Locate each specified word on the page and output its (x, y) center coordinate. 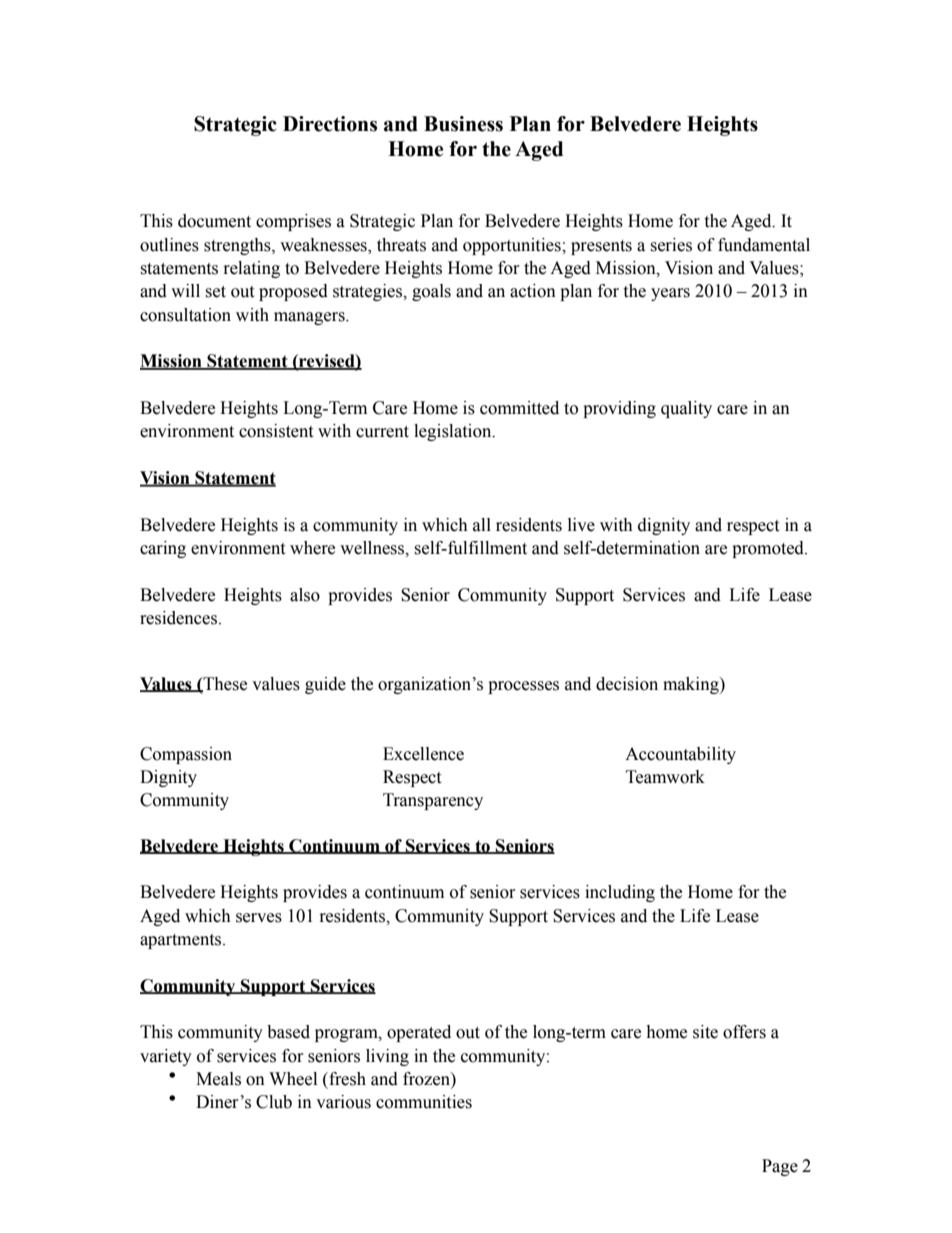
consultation (185, 315)
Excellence (423, 754)
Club (274, 1102)
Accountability (680, 755)
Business (463, 124)
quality (686, 409)
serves (259, 918)
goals (431, 292)
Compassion (186, 755)
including (620, 893)
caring (163, 549)
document (214, 221)
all (482, 525)
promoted (769, 549)
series (671, 245)
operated (419, 1033)
